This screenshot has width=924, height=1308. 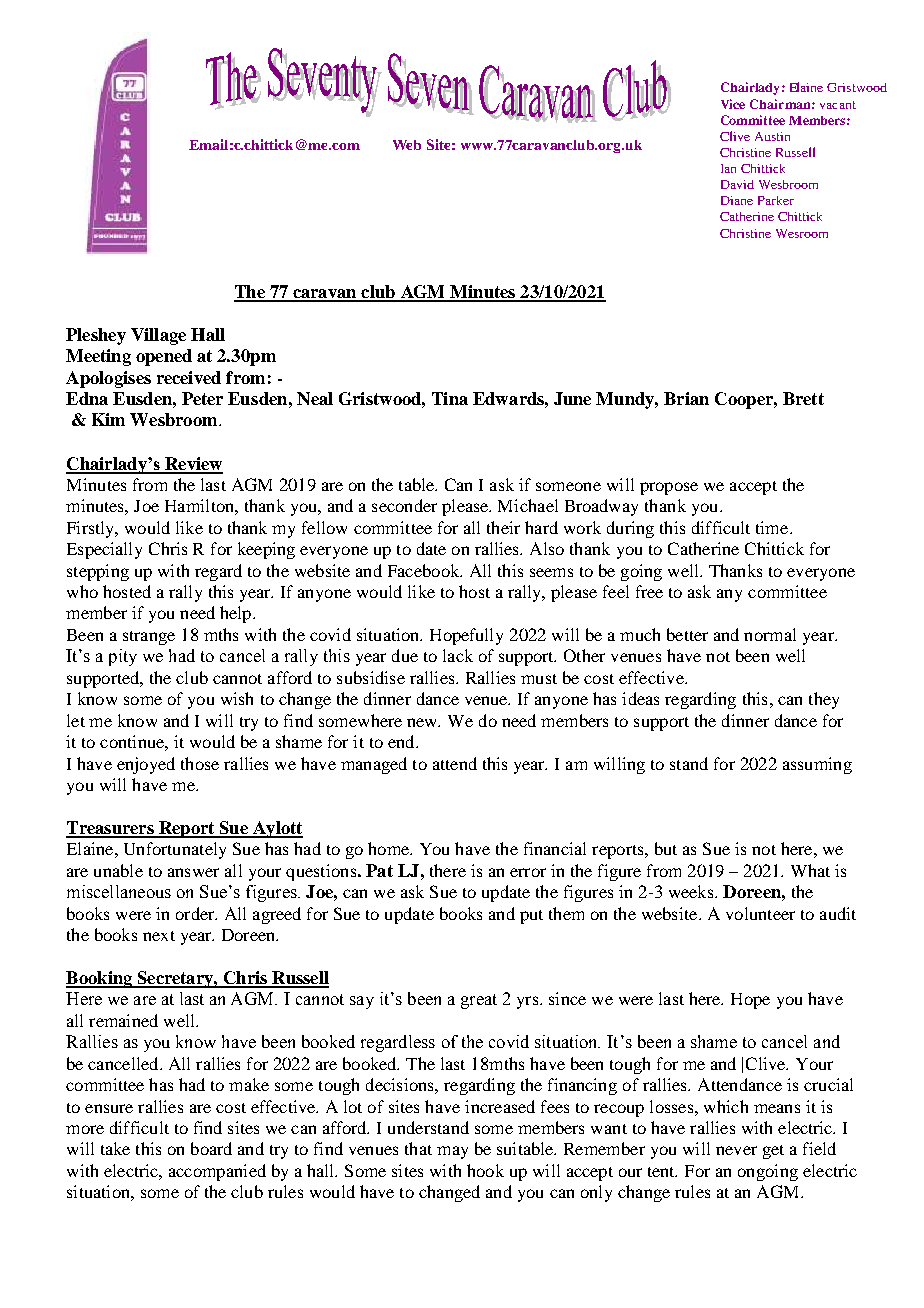 What do you see at coordinates (452, 1152) in the screenshot?
I see `may` at bounding box center [452, 1152].
